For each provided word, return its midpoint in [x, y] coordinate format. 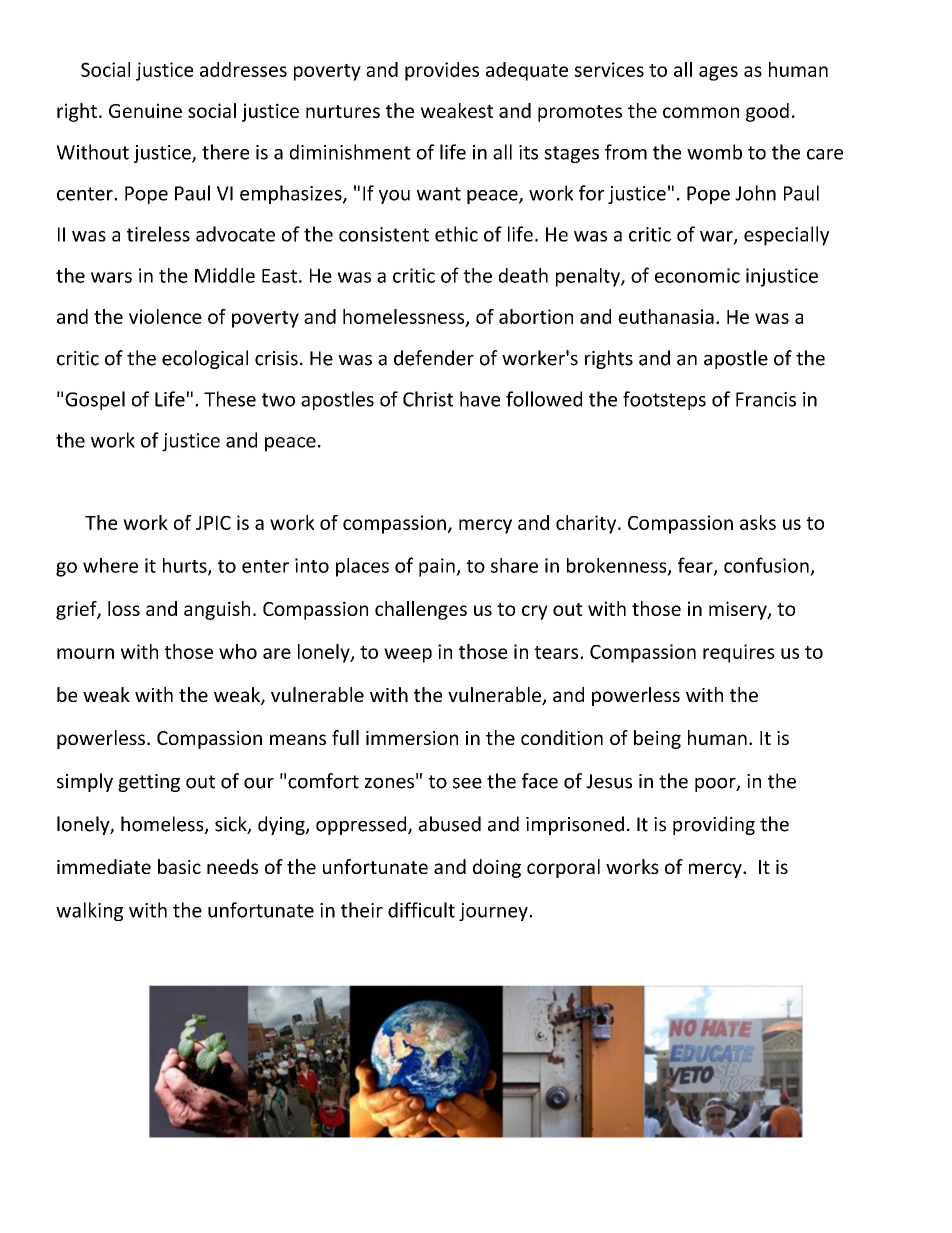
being [657, 739]
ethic [456, 234]
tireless [158, 234]
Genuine [145, 110]
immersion [412, 738]
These [230, 399]
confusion [766, 565]
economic [697, 275]
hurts [186, 566]
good [767, 112]
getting [149, 783]
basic [179, 866]
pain [438, 567]
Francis [766, 399]
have [480, 399]
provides [442, 71]
